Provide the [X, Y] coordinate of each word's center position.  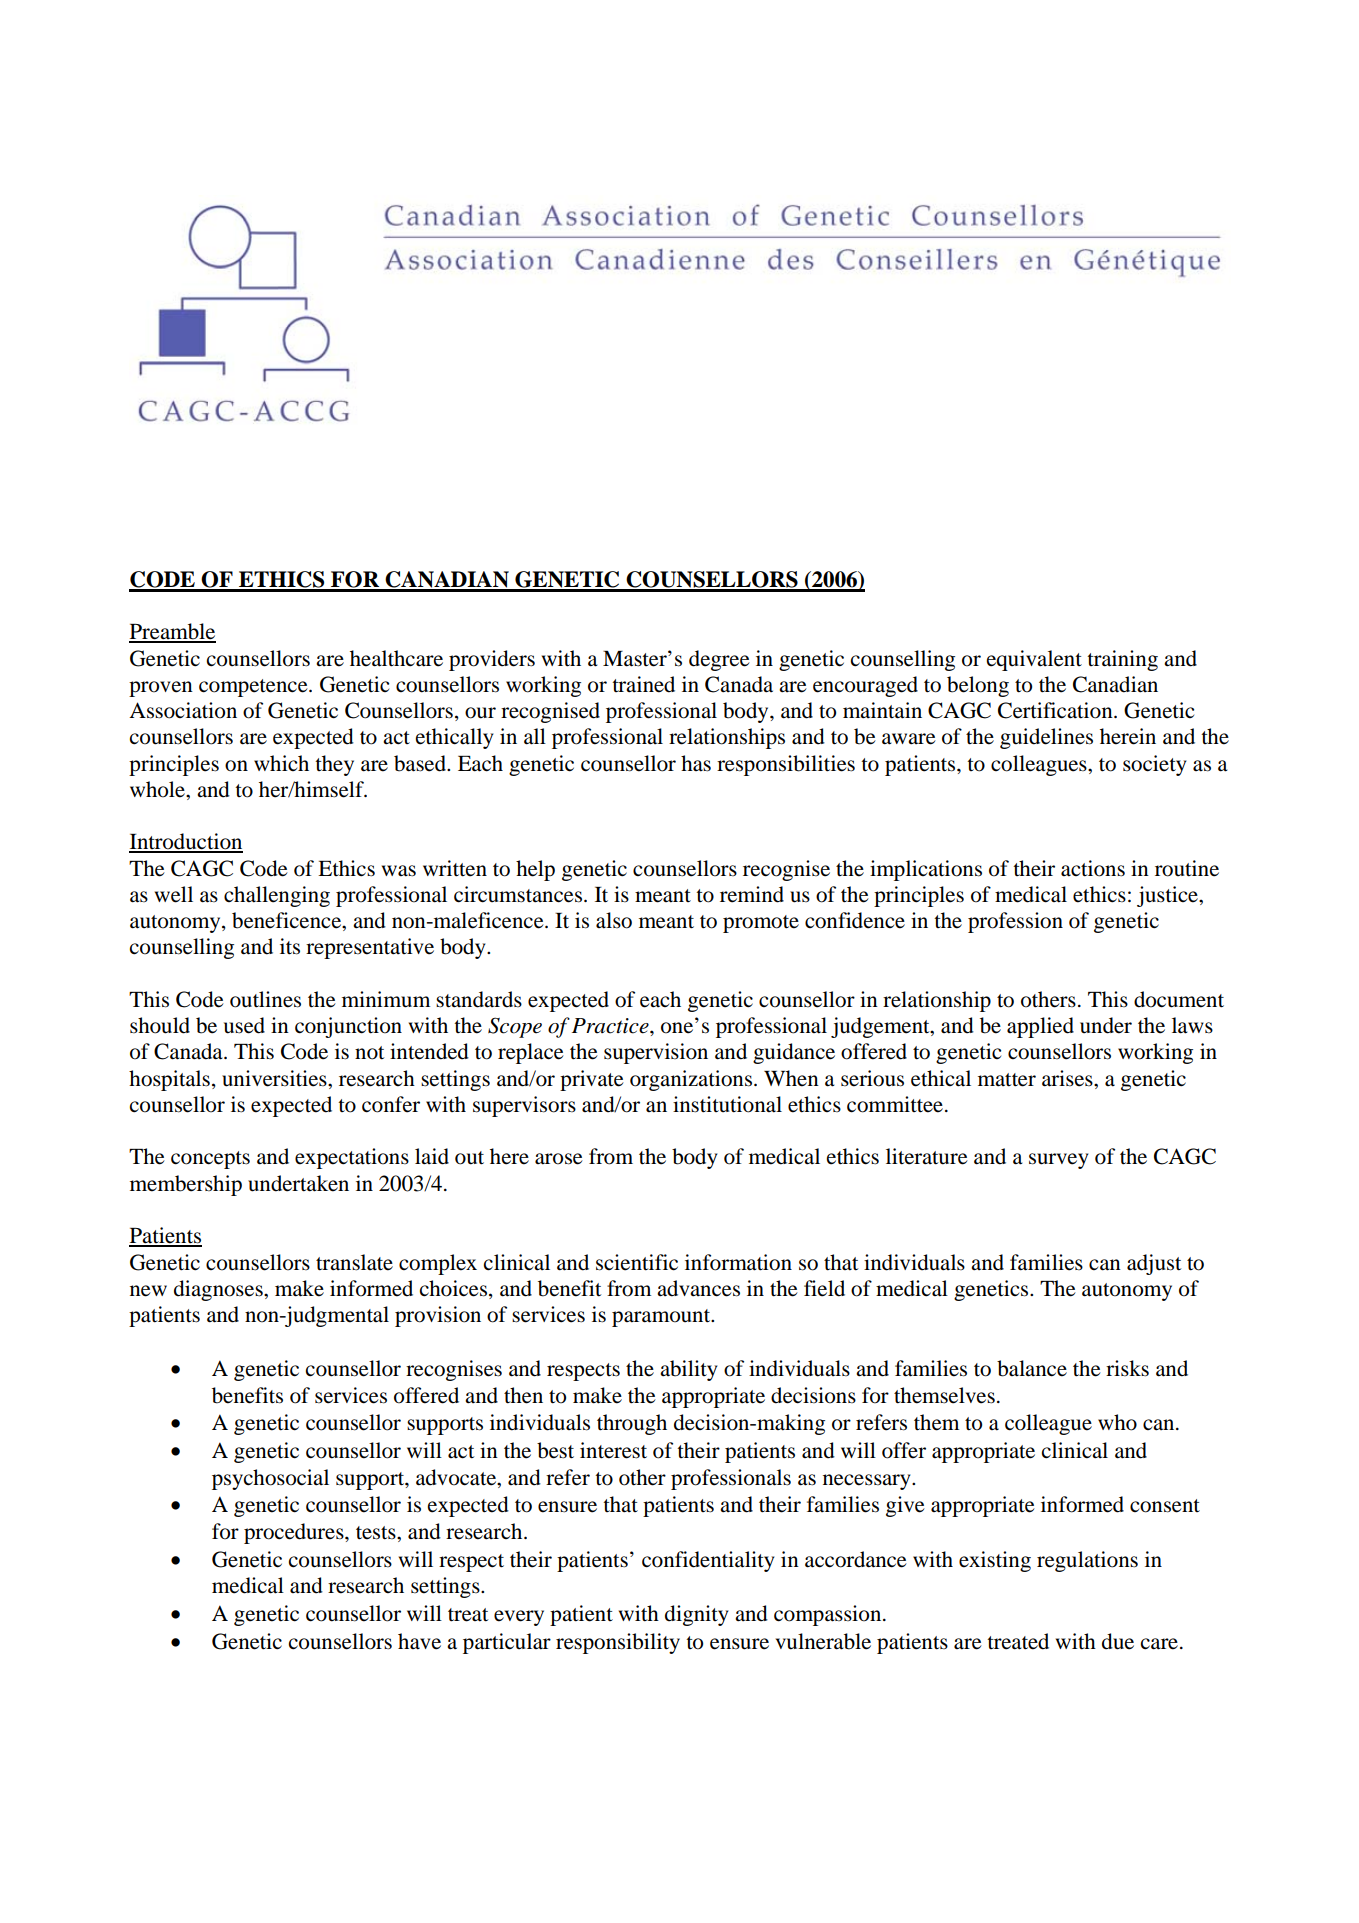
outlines [265, 999]
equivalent [1034, 660]
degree [719, 660]
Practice [611, 1026]
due [1118, 1641]
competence [254, 688]
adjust [1154, 1264]
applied [1040, 1027]
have [419, 1641]
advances [698, 1288]
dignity [696, 1615]
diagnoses [219, 1290]
